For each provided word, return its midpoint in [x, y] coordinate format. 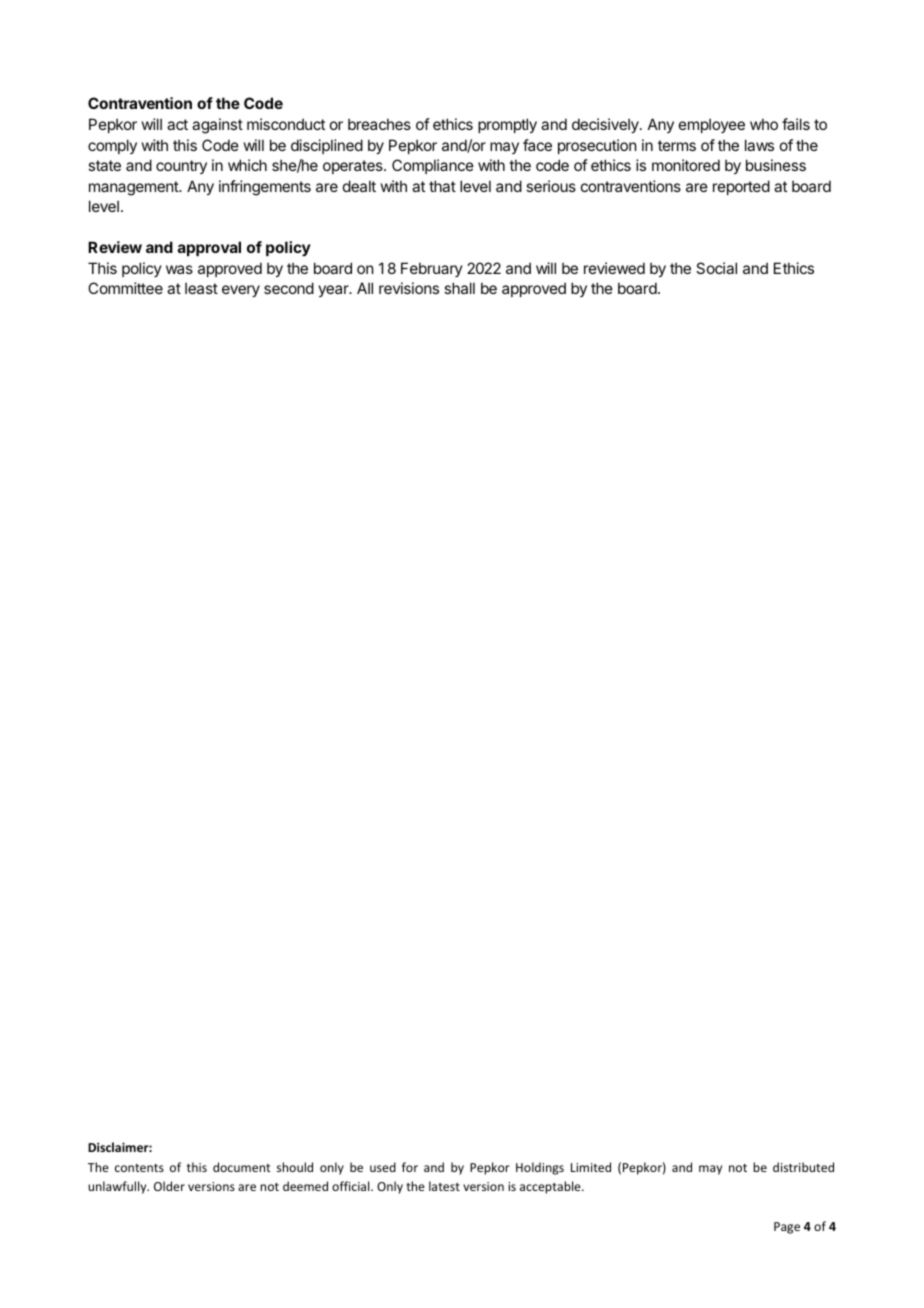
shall [459, 288]
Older [169, 1186]
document [241, 1167]
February [432, 269]
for [410, 1167]
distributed [803, 1167]
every [241, 291]
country [181, 167]
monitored [686, 165]
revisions [409, 288]
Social [716, 268]
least [201, 288]
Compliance [433, 166]
